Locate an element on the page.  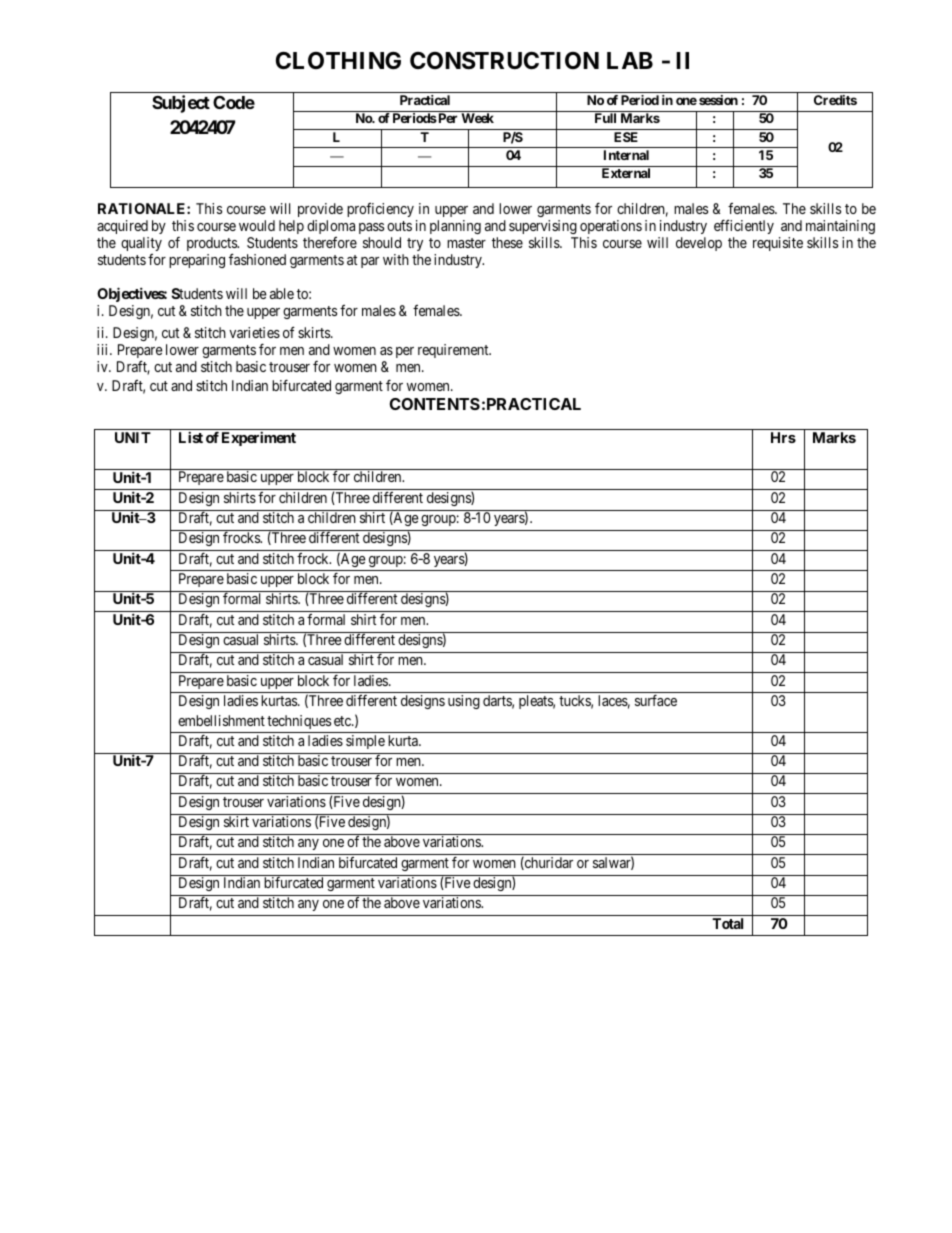
surface is located at coordinates (656, 700).
